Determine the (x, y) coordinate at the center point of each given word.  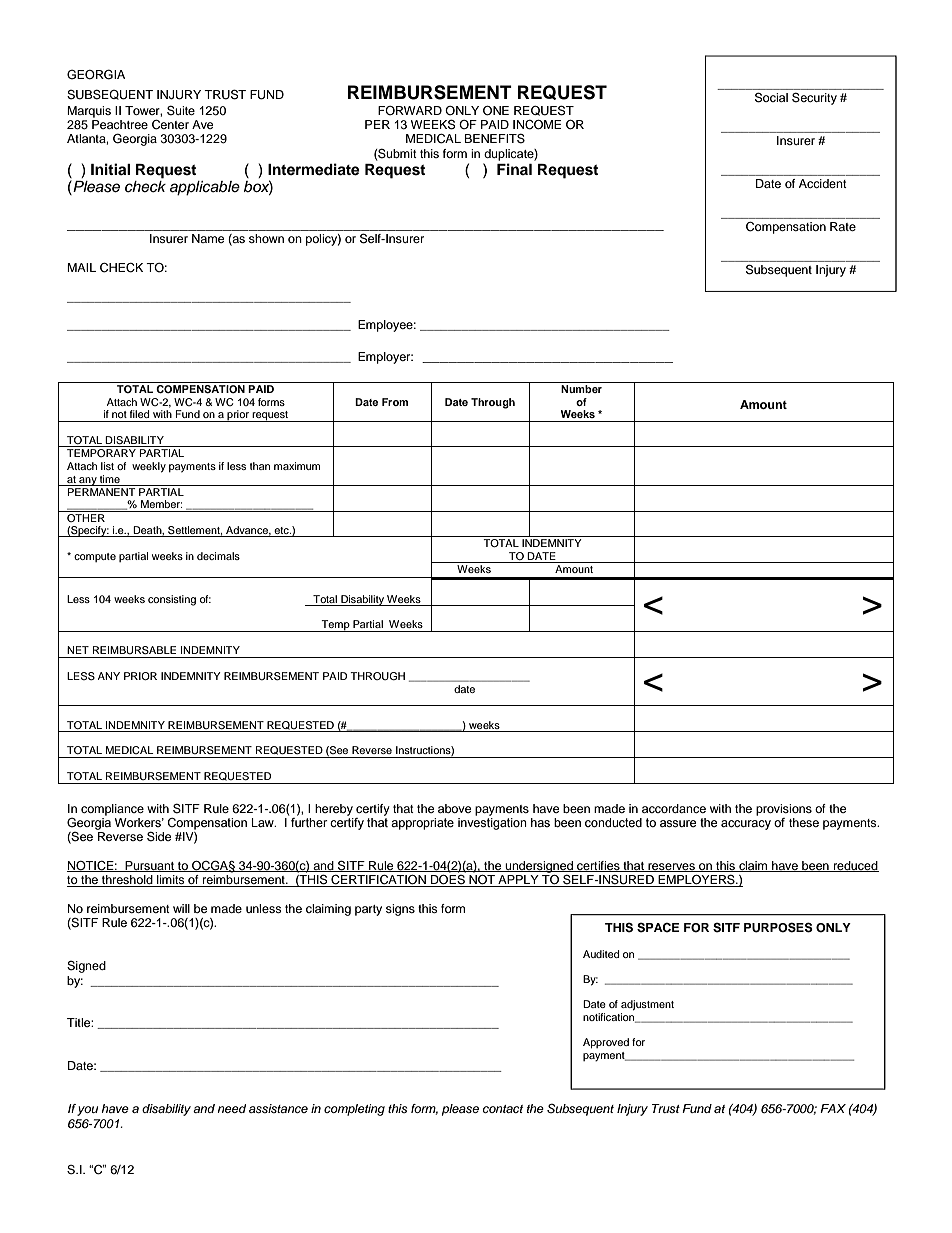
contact (503, 1109)
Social (771, 98)
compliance (112, 810)
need (231, 1108)
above (455, 808)
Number (581, 389)
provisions (784, 810)
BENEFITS (494, 138)
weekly (149, 467)
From (395, 402)
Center (170, 125)
